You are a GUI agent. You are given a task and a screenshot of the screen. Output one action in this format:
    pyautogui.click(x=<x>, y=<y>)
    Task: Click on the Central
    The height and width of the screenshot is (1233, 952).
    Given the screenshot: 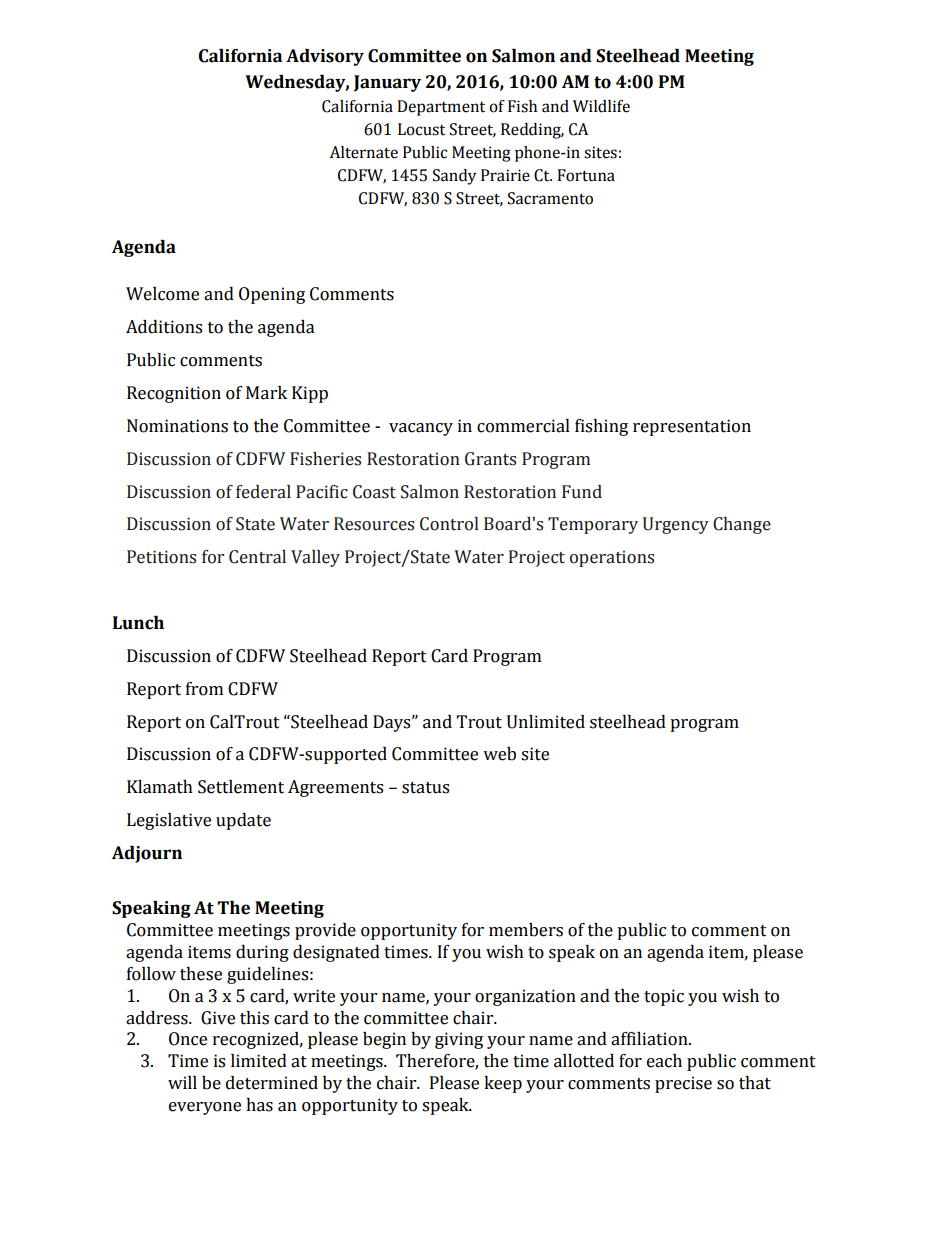 What is the action you would take?
    pyautogui.click(x=257, y=557)
